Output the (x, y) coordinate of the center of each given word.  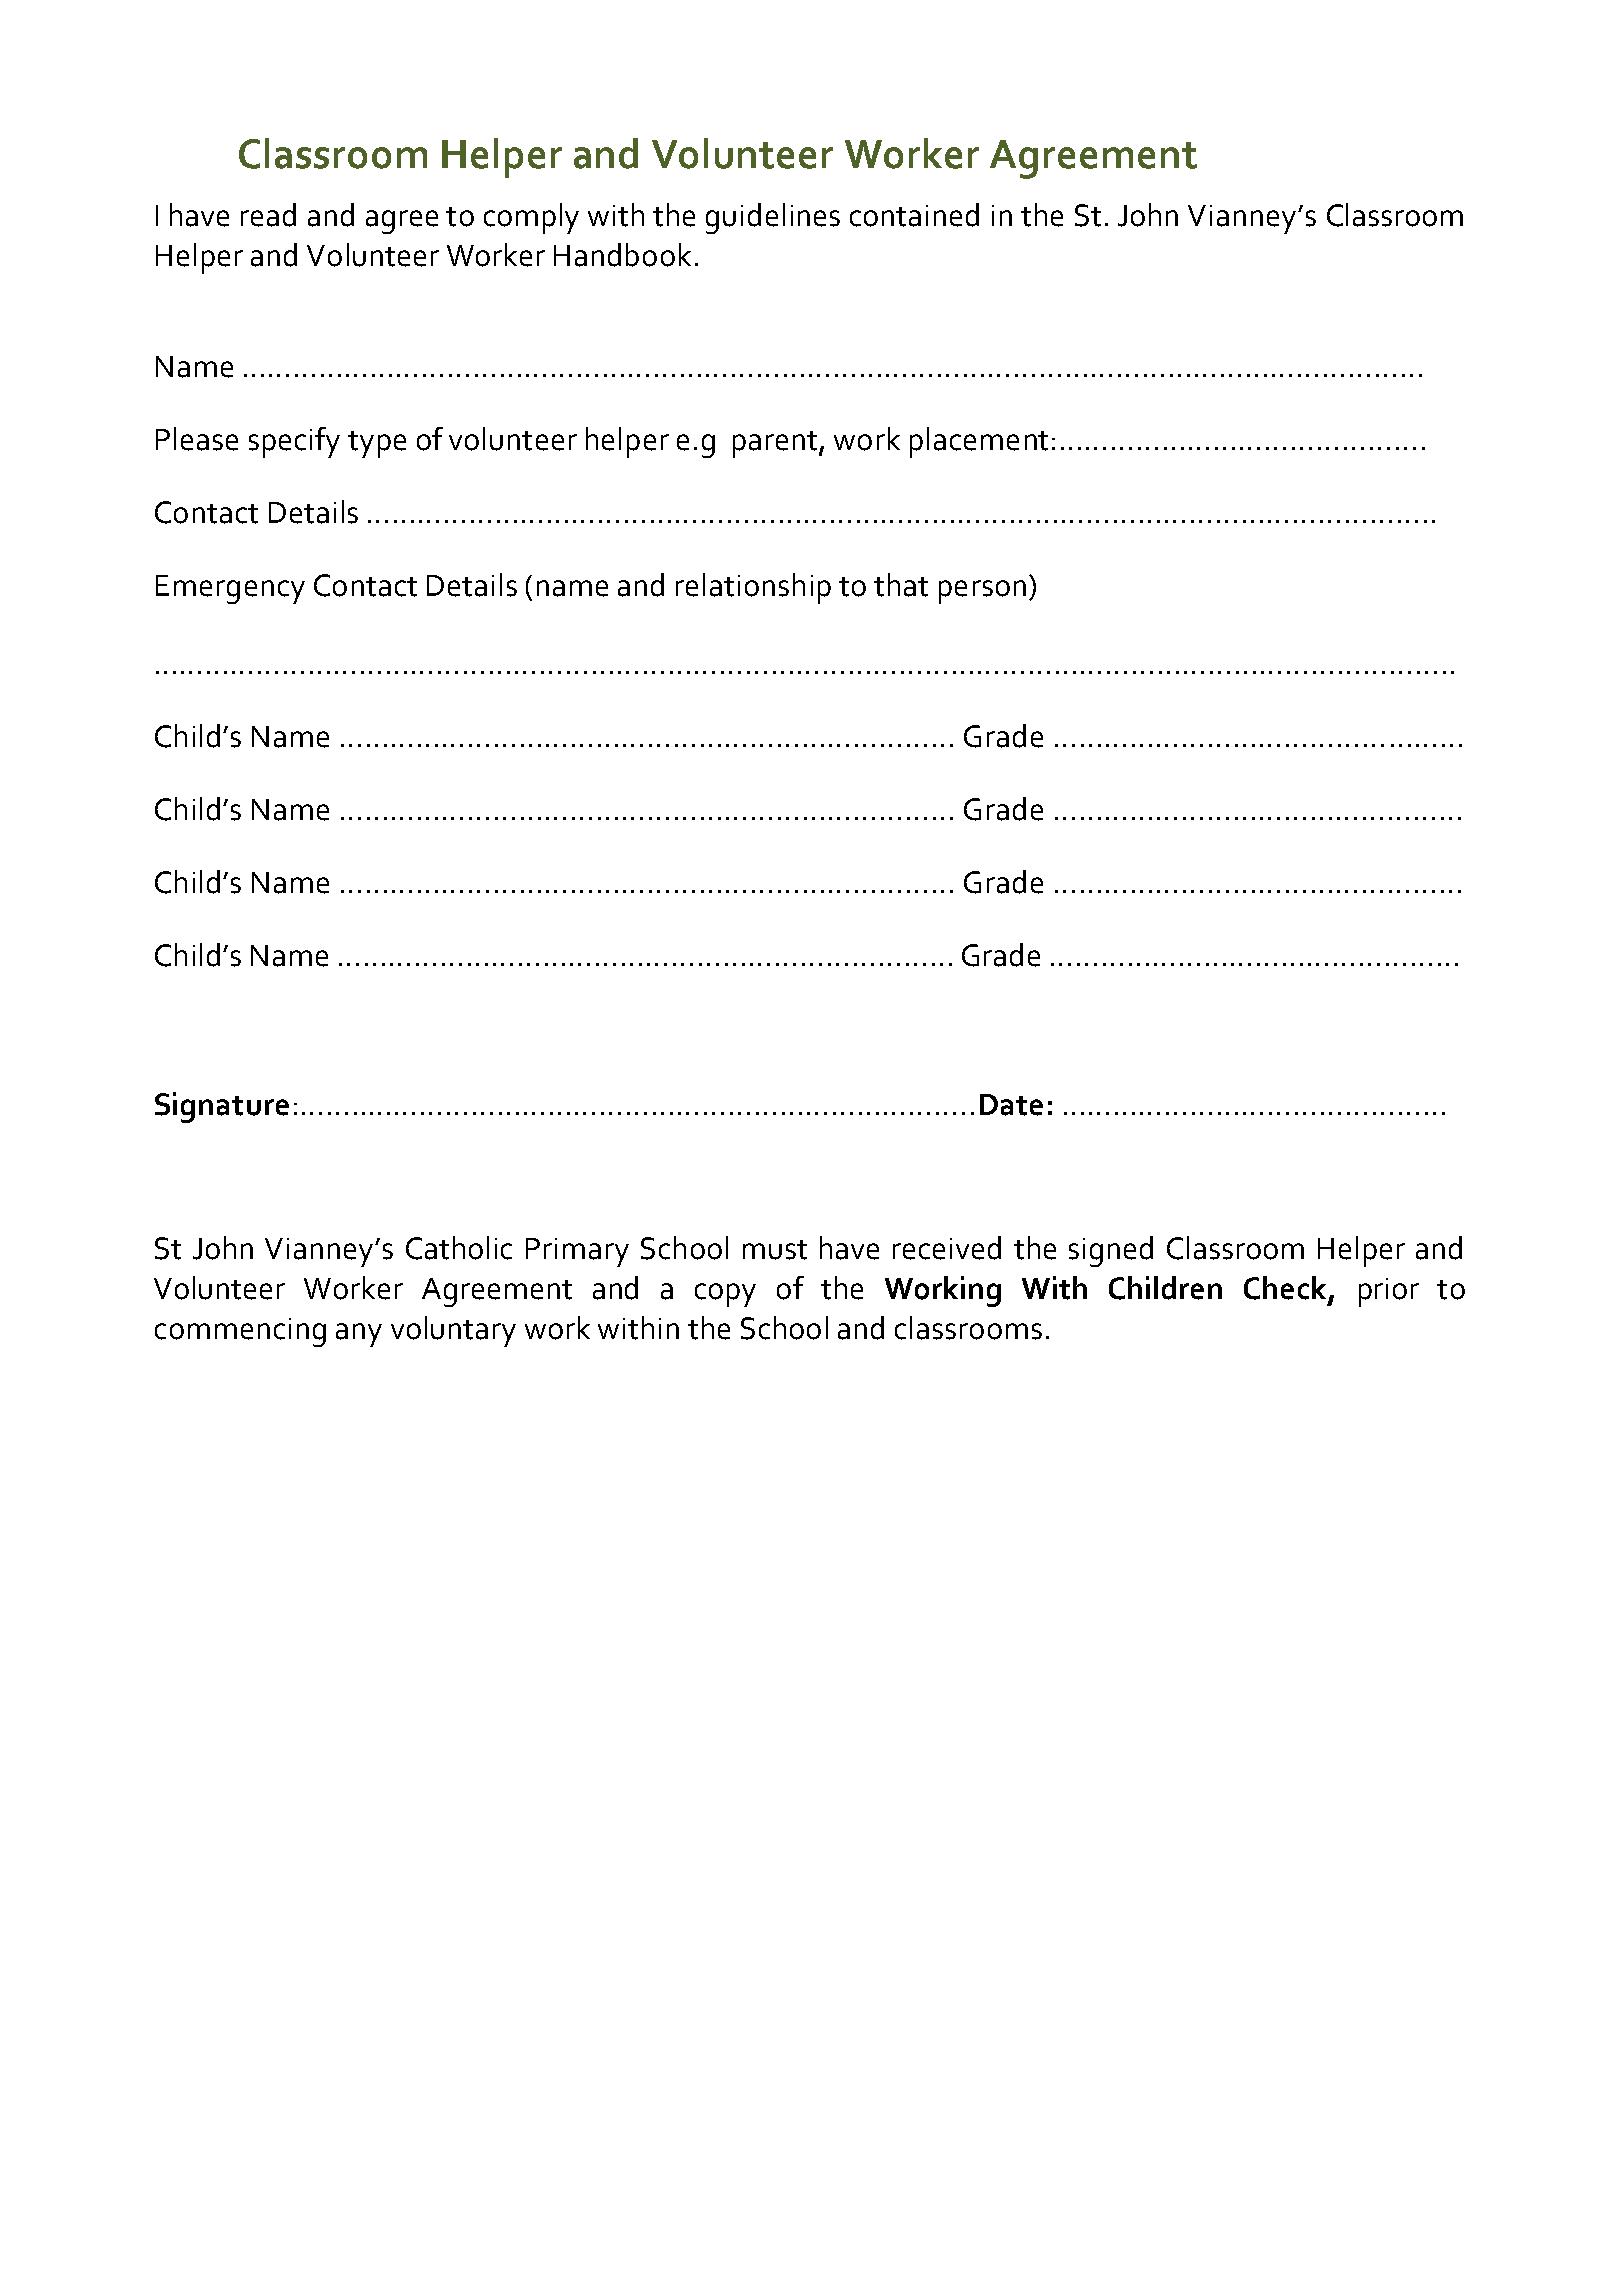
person (982, 592)
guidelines (773, 218)
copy (725, 1295)
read (268, 215)
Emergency (230, 589)
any (359, 1335)
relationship (753, 588)
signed (1111, 1251)
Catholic (459, 1248)
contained (914, 215)
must (775, 1250)
